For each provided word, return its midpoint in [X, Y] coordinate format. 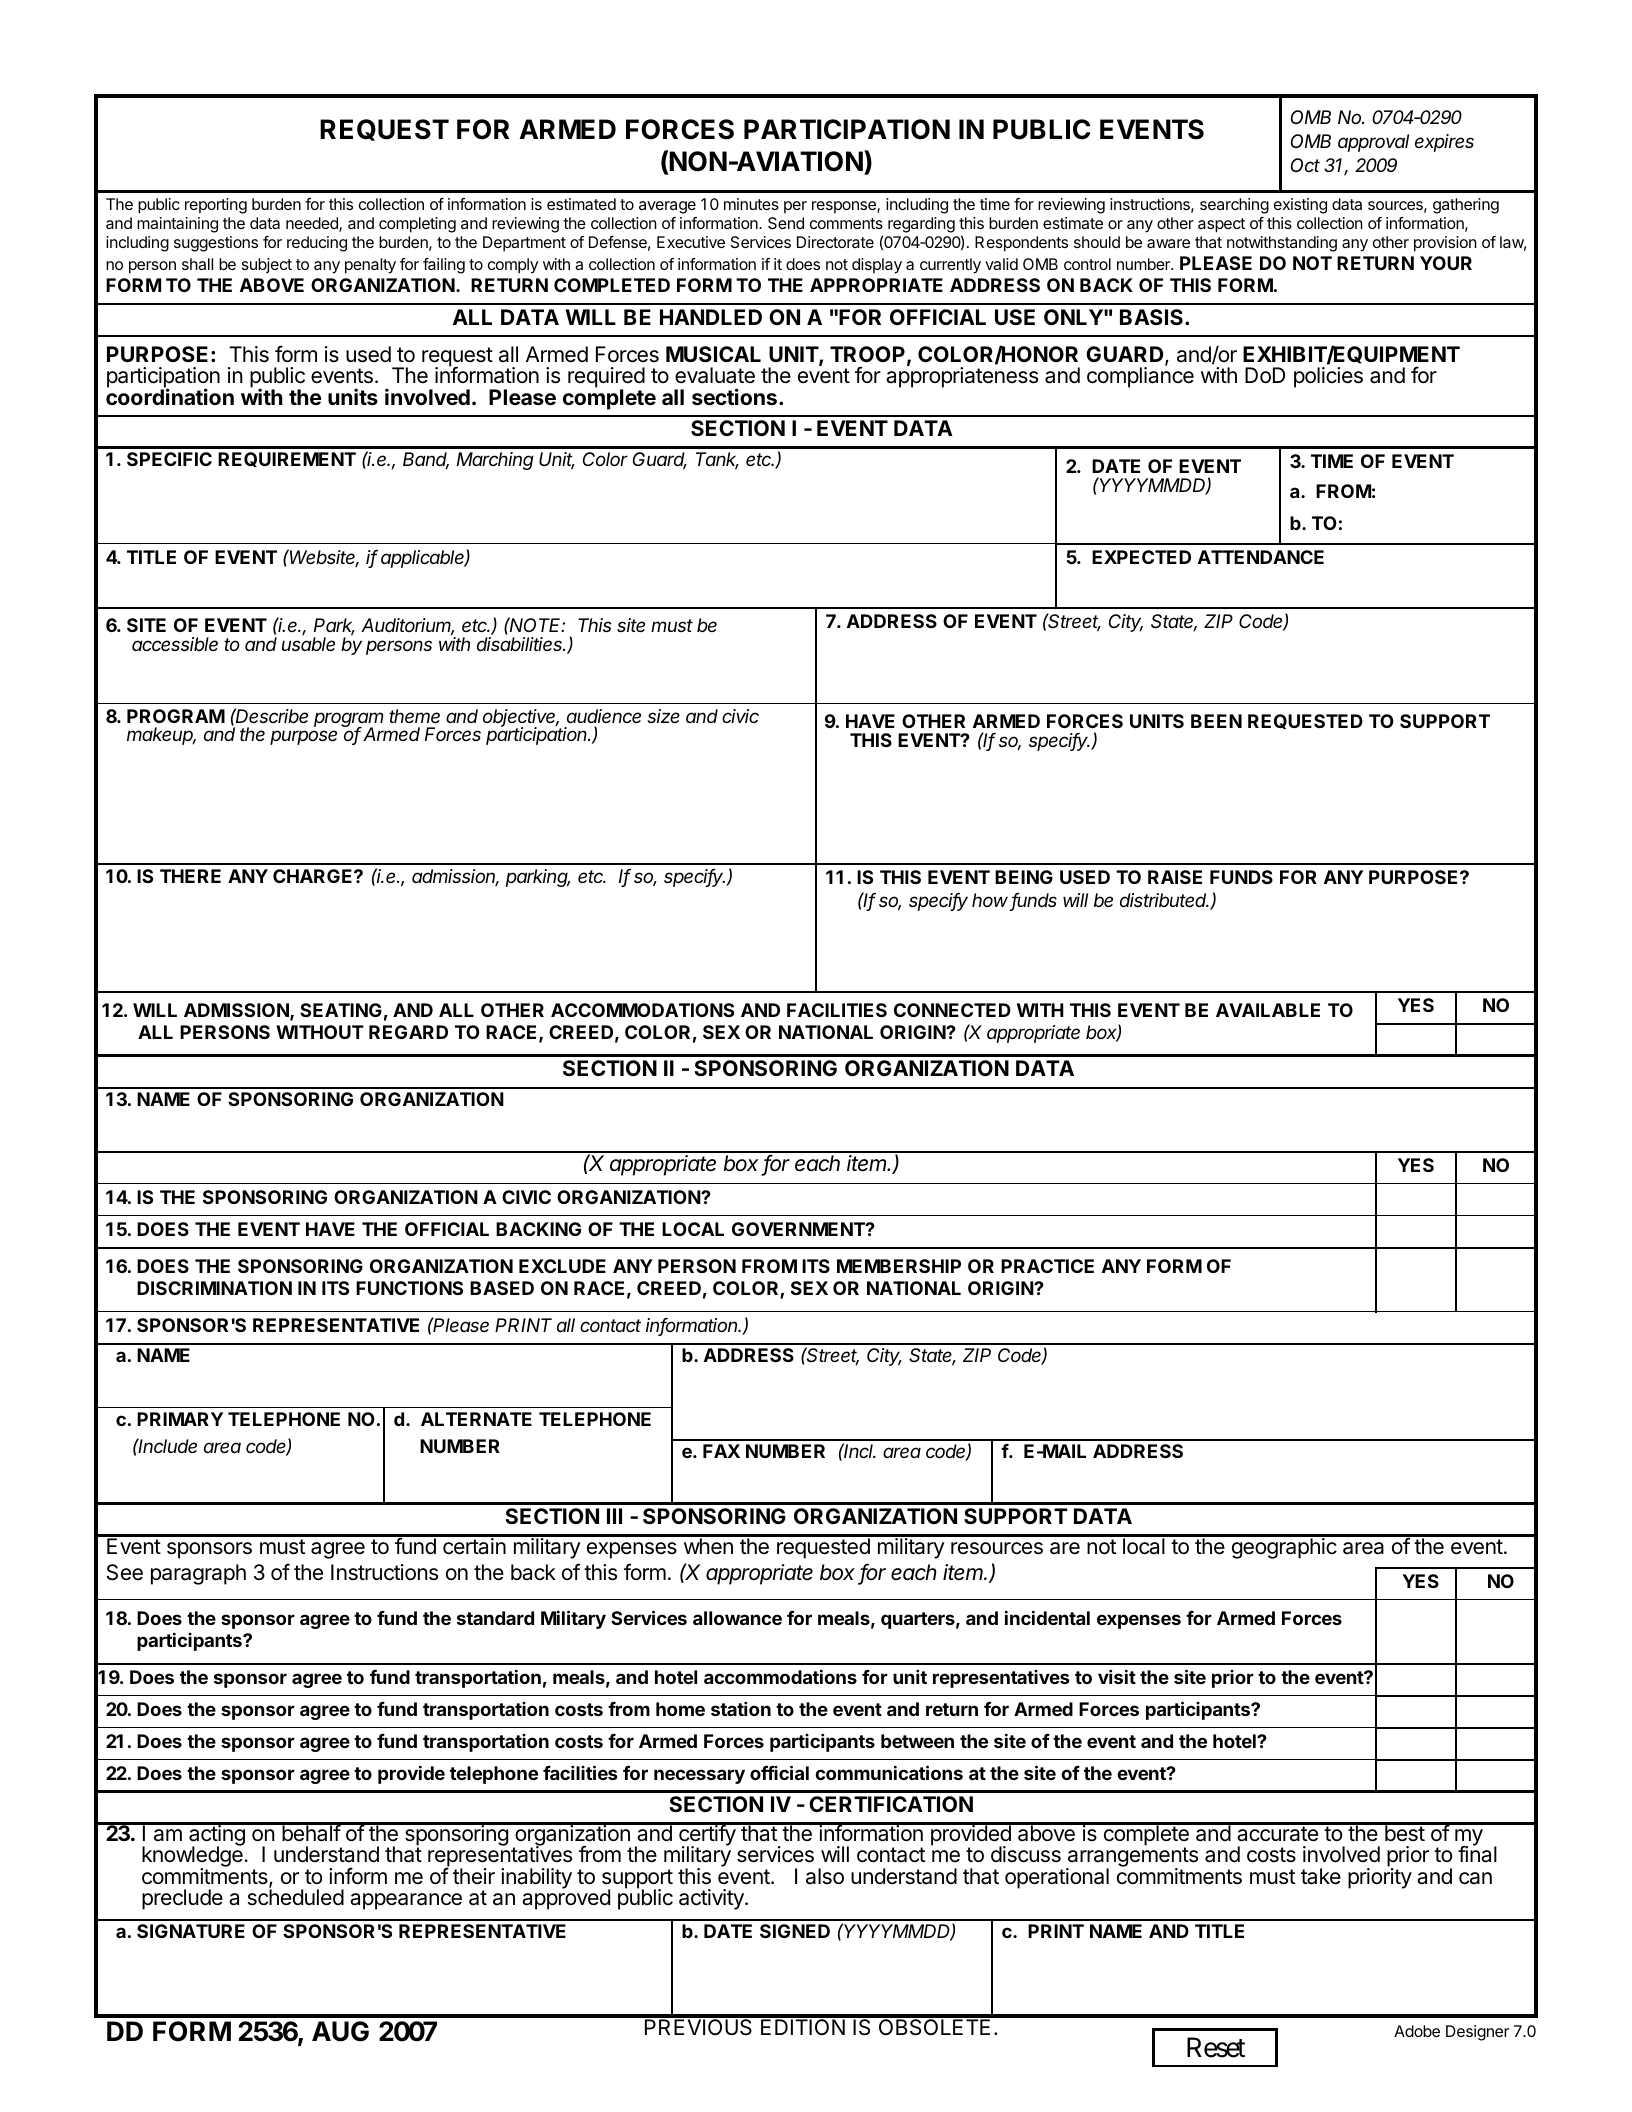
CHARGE [314, 876]
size [663, 716]
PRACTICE [1047, 1266]
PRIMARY [180, 1419]
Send [786, 223]
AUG [340, 2031]
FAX [721, 1451]
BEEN [1216, 721]
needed [313, 224]
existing [1300, 206]
